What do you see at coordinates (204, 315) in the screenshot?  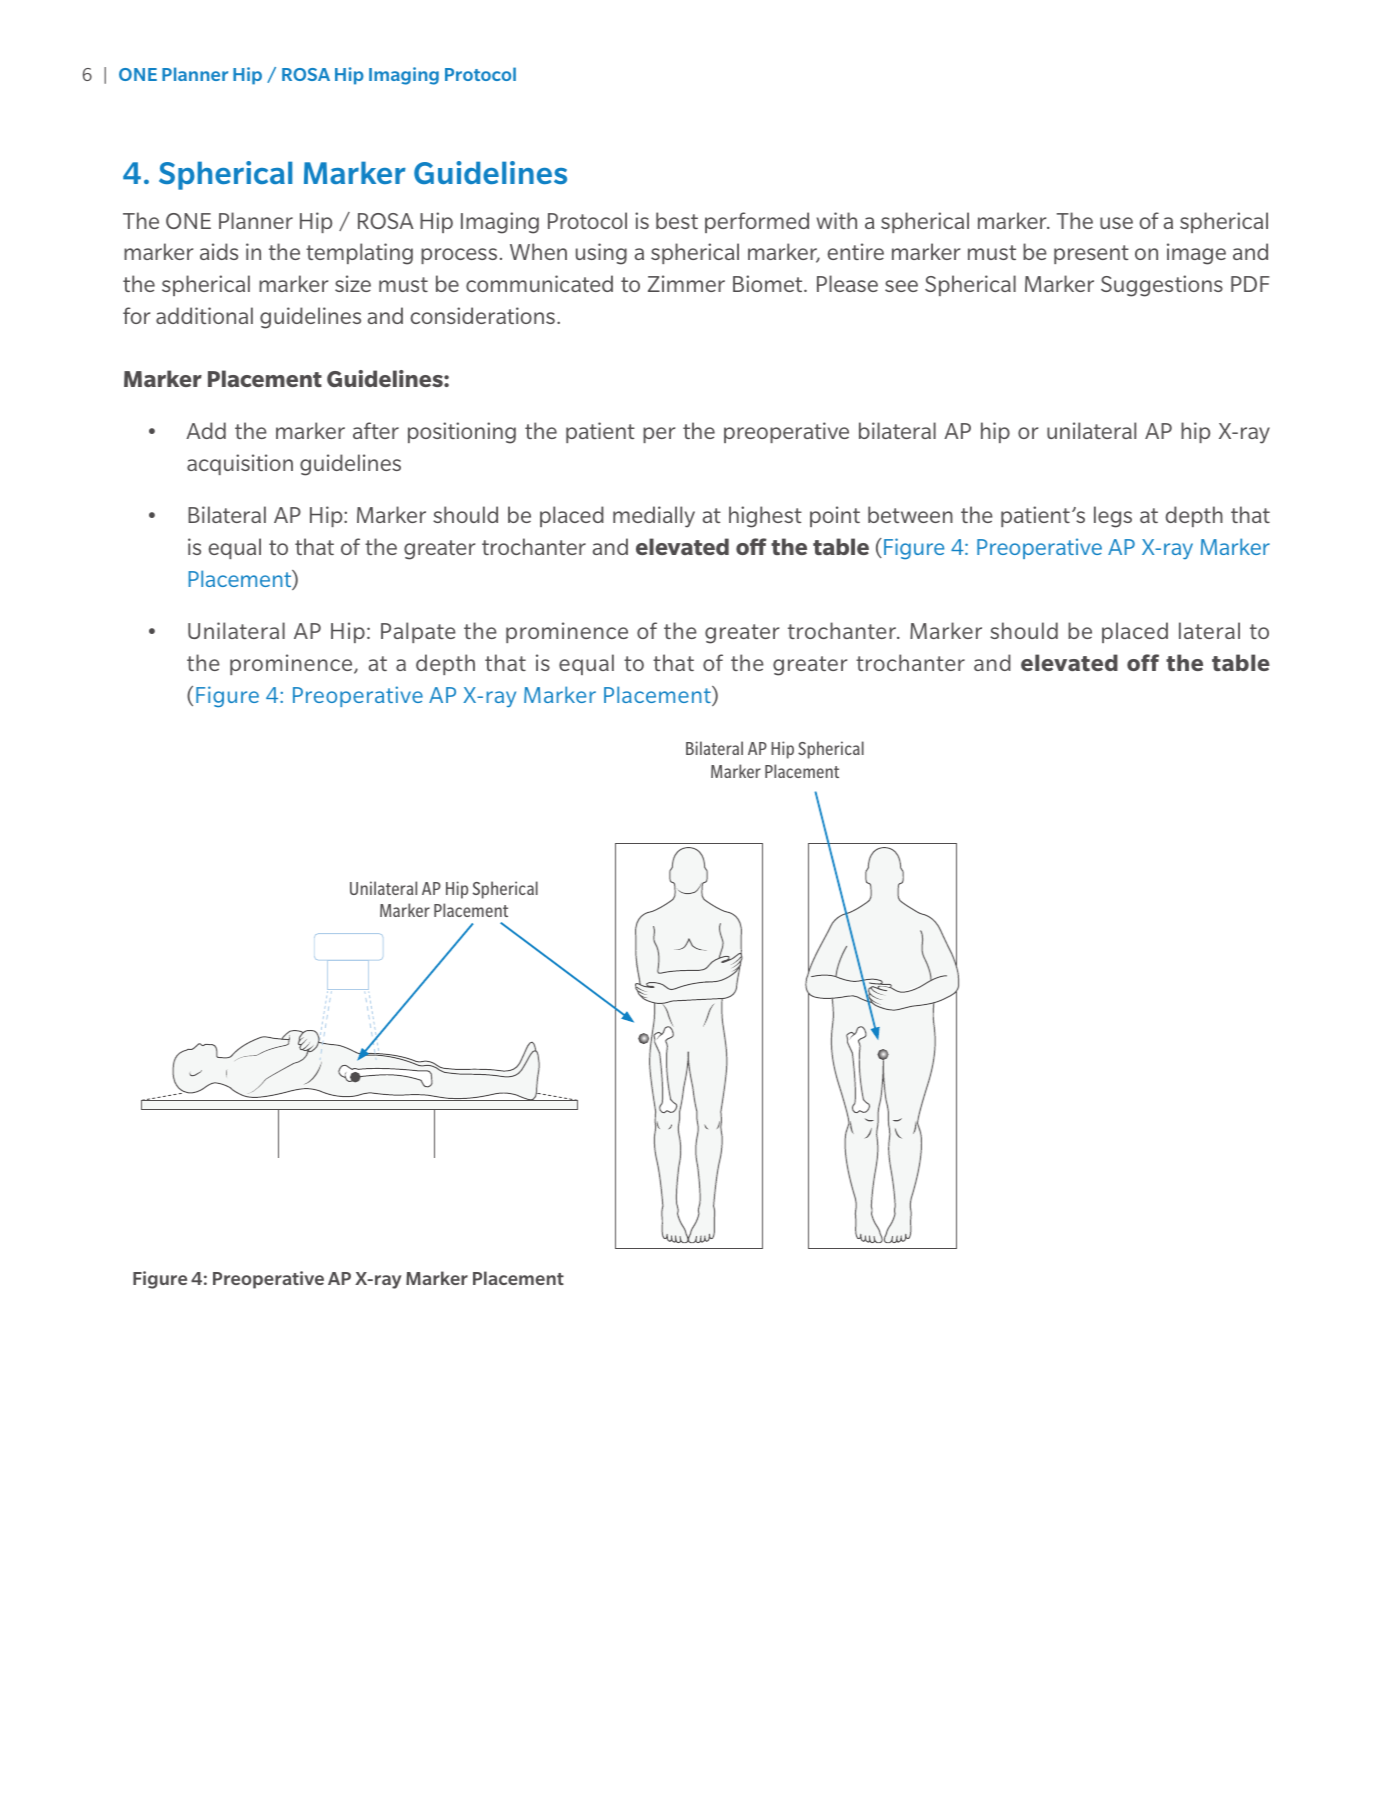 I see `additional` at bounding box center [204, 315].
